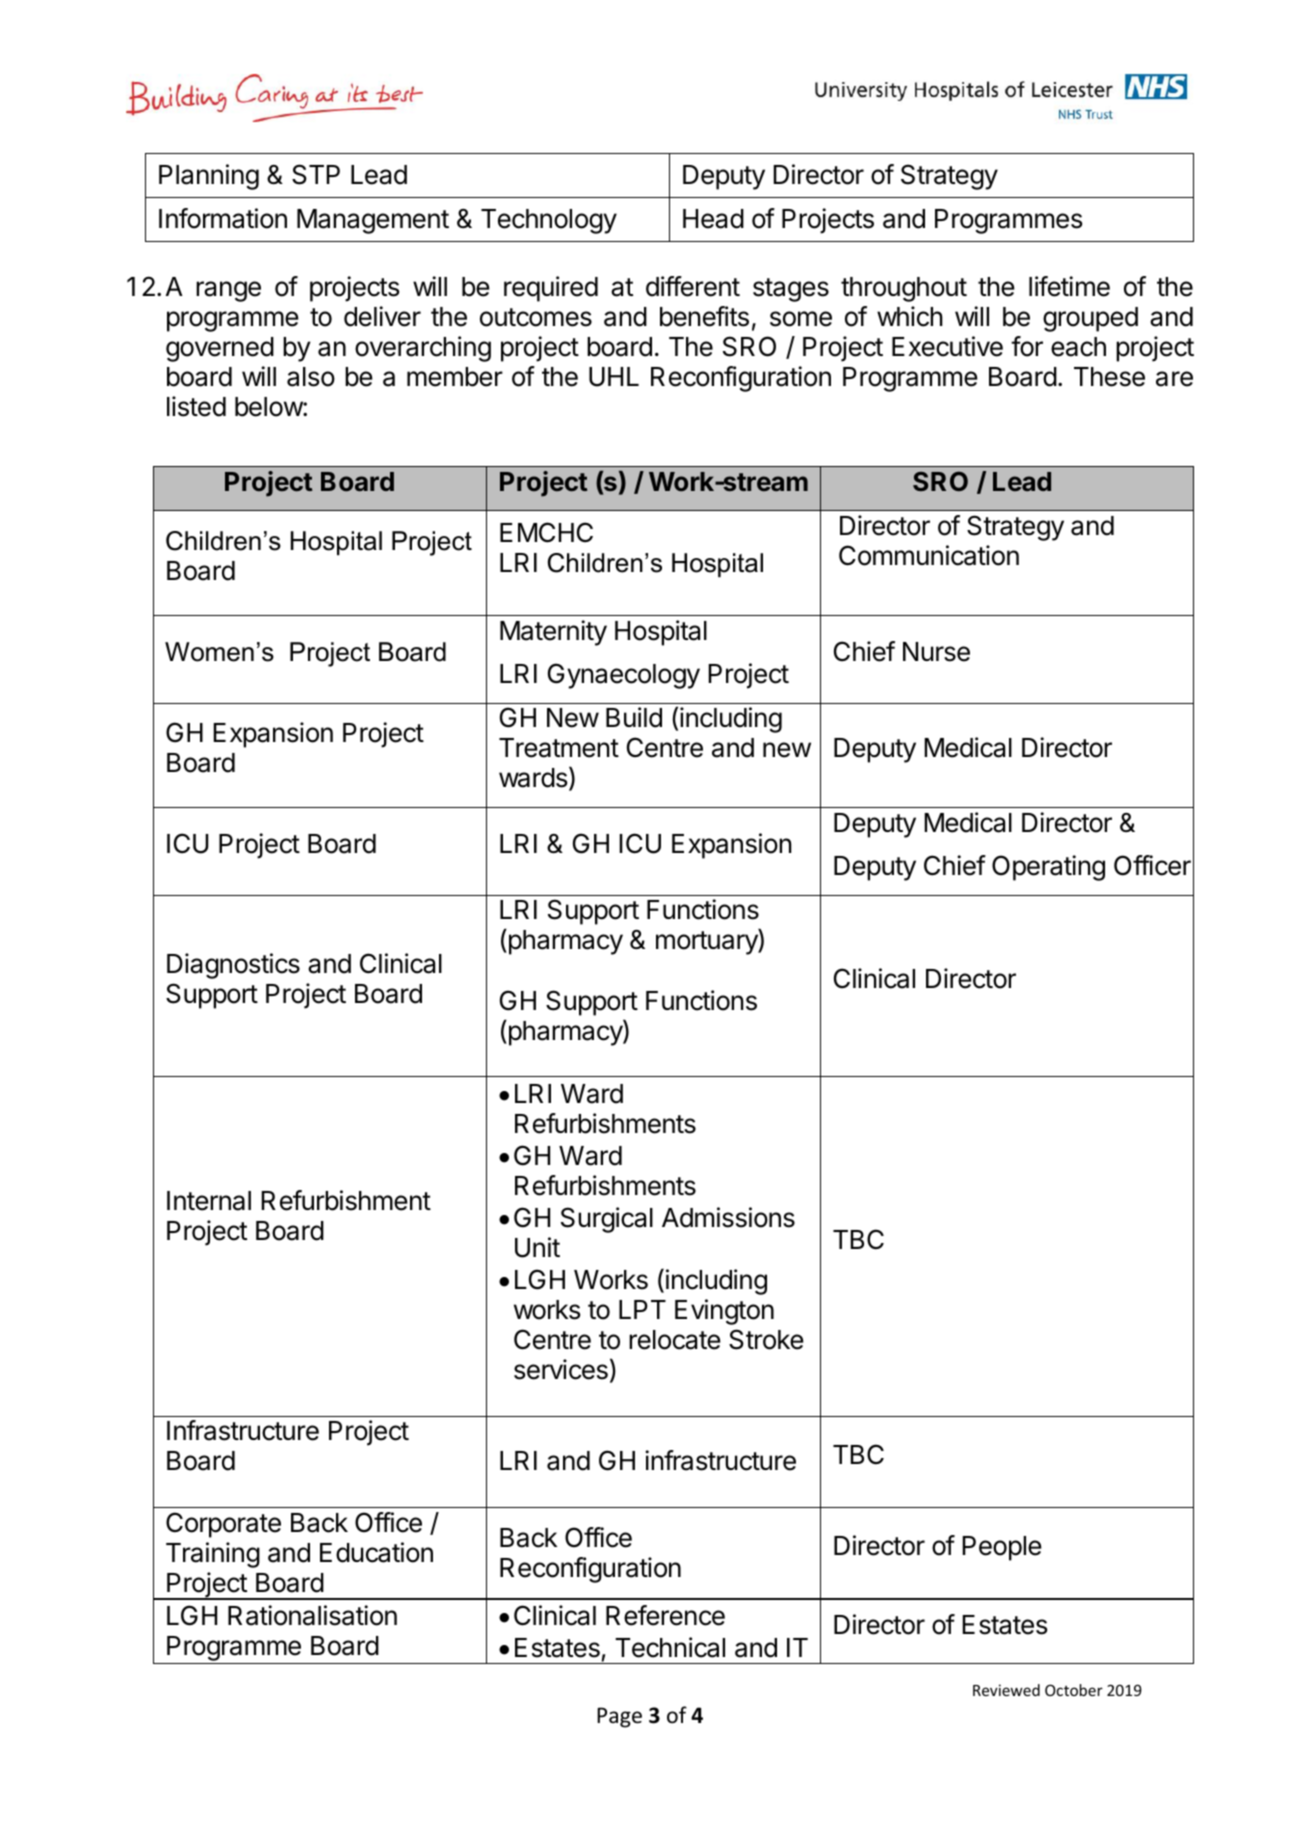 The image size is (1299, 1837). What do you see at coordinates (312, 1615) in the screenshot?
I see `Rationalisation` at bounding box center [312, 1615].
